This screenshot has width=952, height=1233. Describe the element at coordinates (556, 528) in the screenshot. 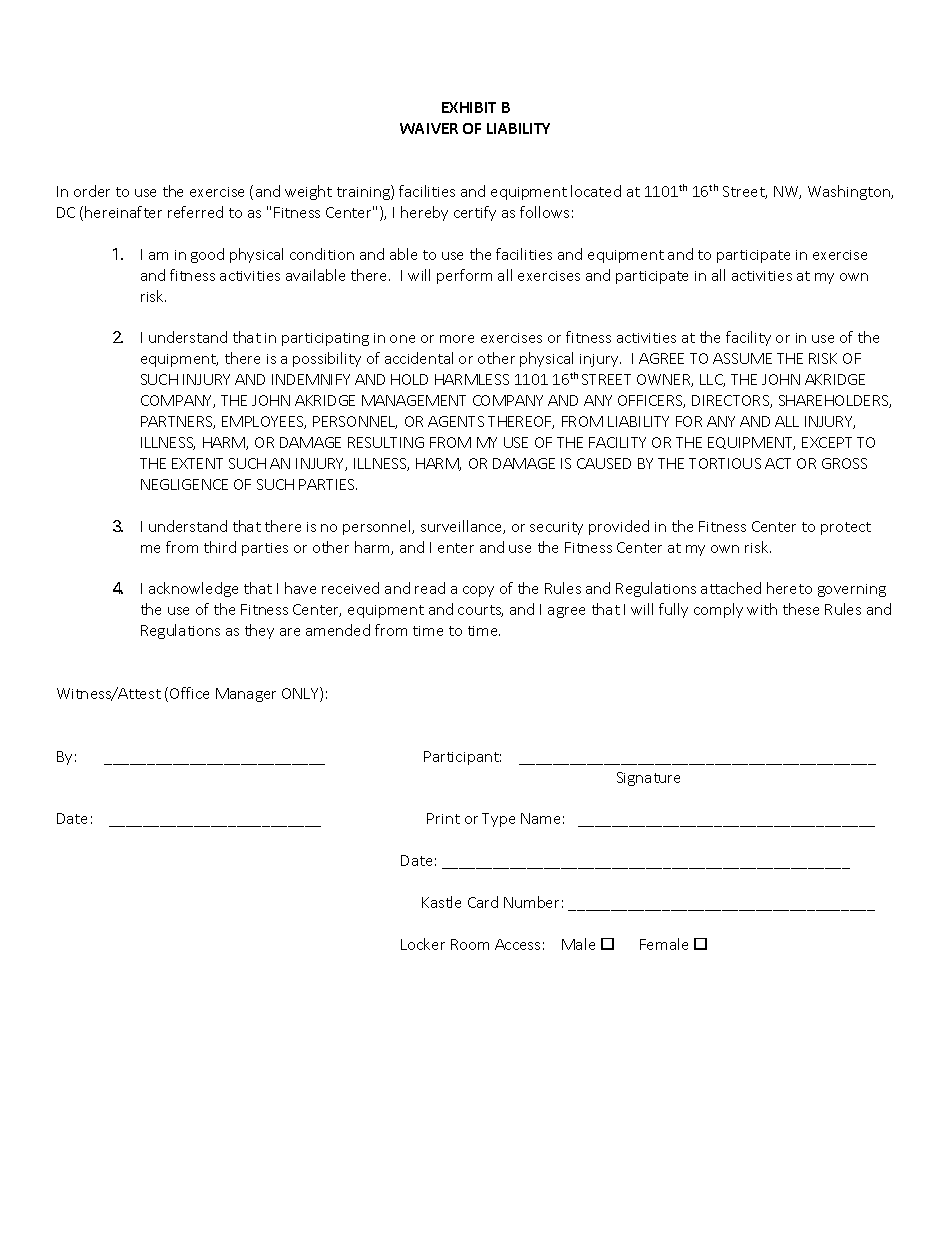

I see `security` at that location.
